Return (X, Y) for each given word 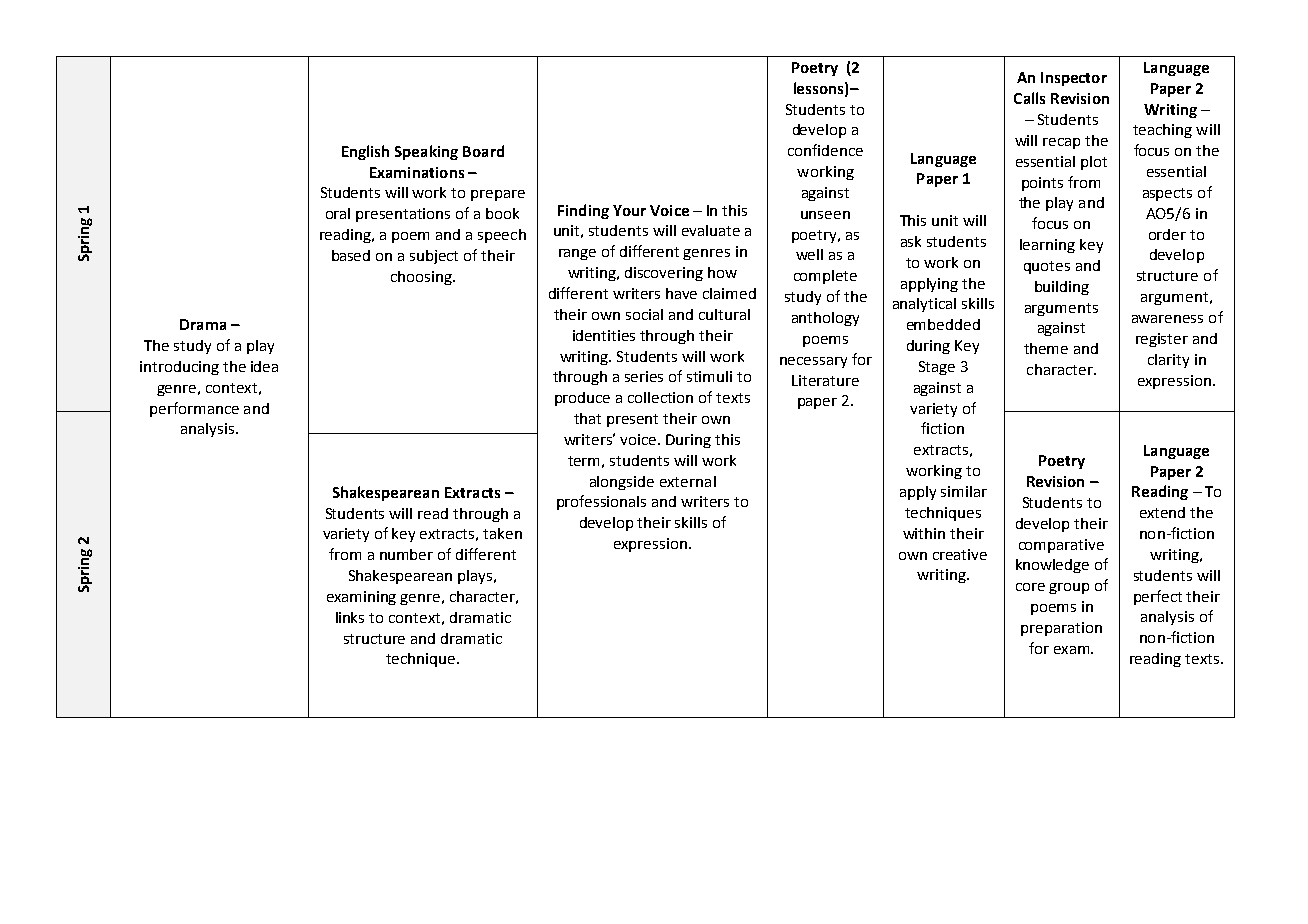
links (350, 617)
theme (1046, 348)
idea (264, 366)
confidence (825, 150)
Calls (1029, 98)
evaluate (711, 230)
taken (502, 533)
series (644, 376)
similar (964, 491)
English (365, 152)
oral (338, 213)
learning (1047, 246)
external (688, 481)
